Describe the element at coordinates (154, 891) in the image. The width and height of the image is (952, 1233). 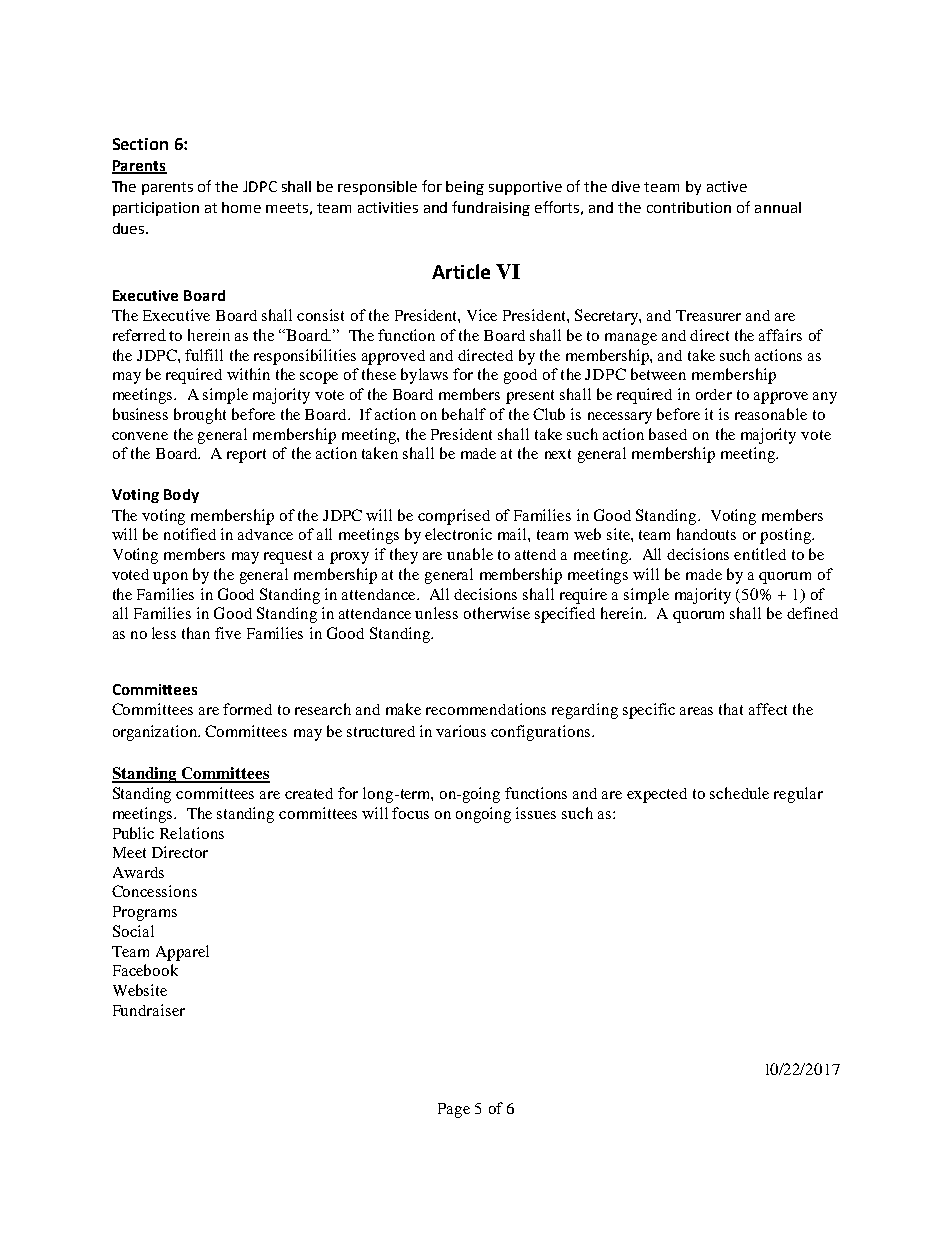
I see `Concessions` at that location.
